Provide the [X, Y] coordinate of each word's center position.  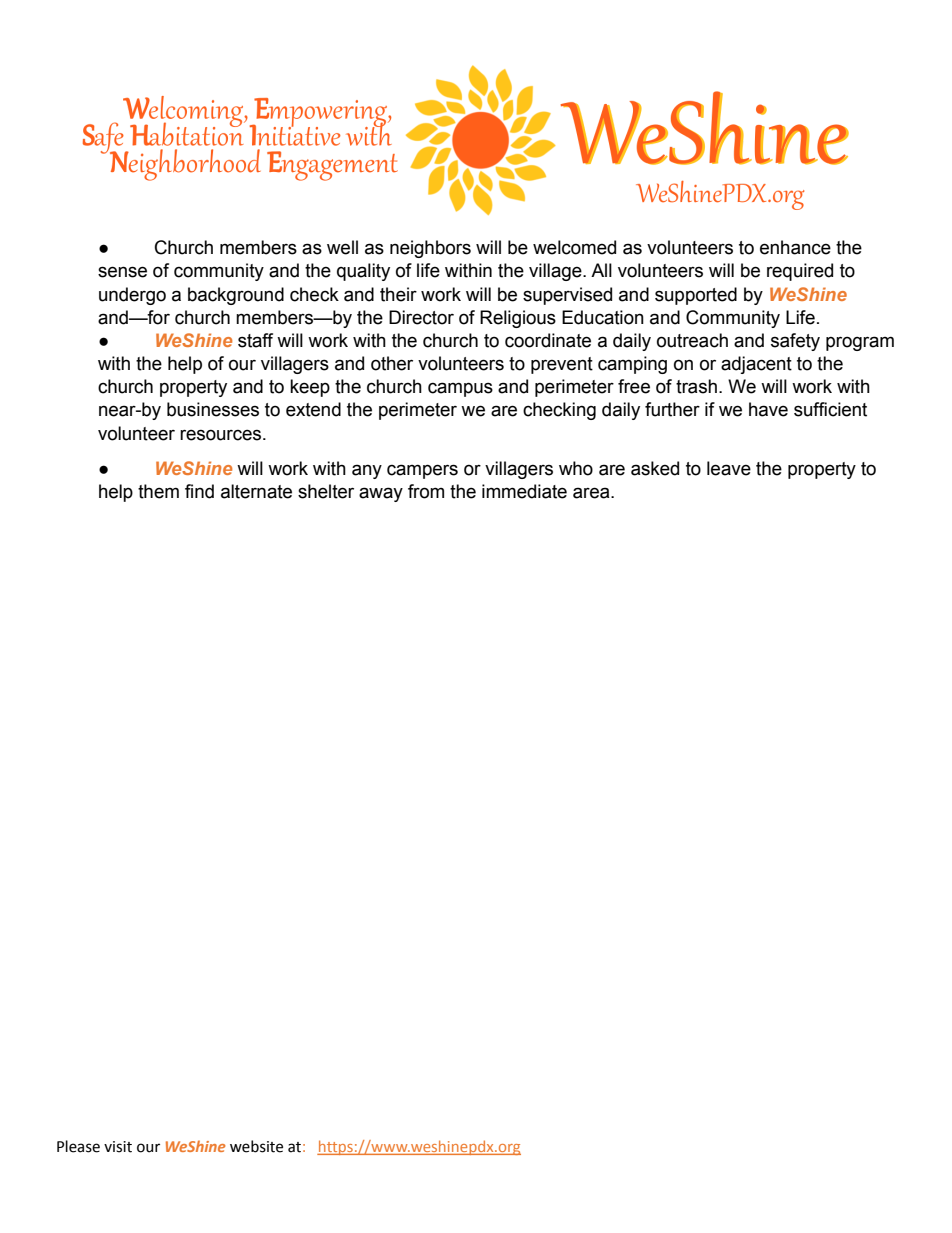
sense [122, 272]
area [592, 493]
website [256, 1146]
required [800, 272]
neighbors [430, 249]
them [158, 491]
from [426, 491]
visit [118, 1147]
